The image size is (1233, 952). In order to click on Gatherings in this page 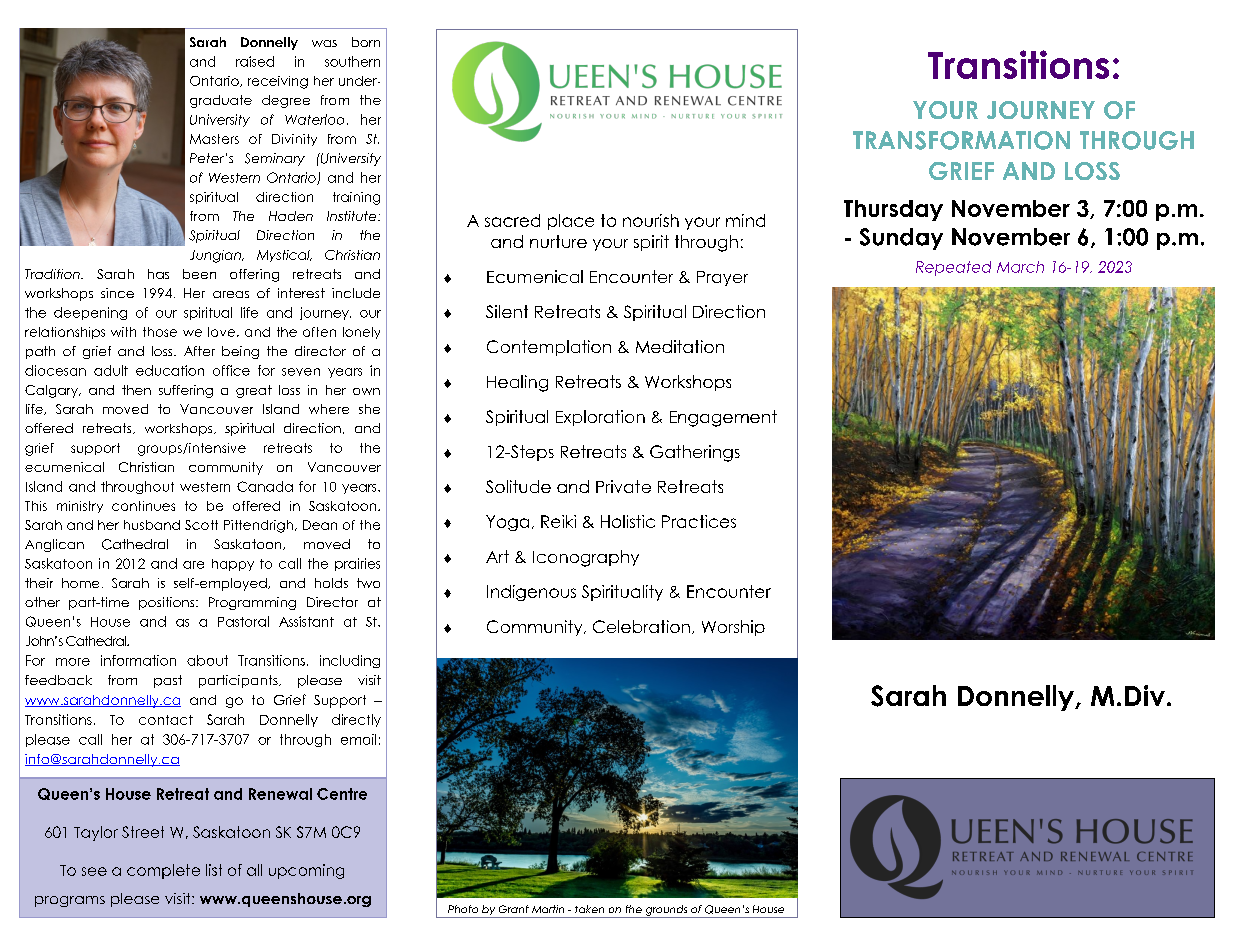, I will do `click(695, 453)`.
